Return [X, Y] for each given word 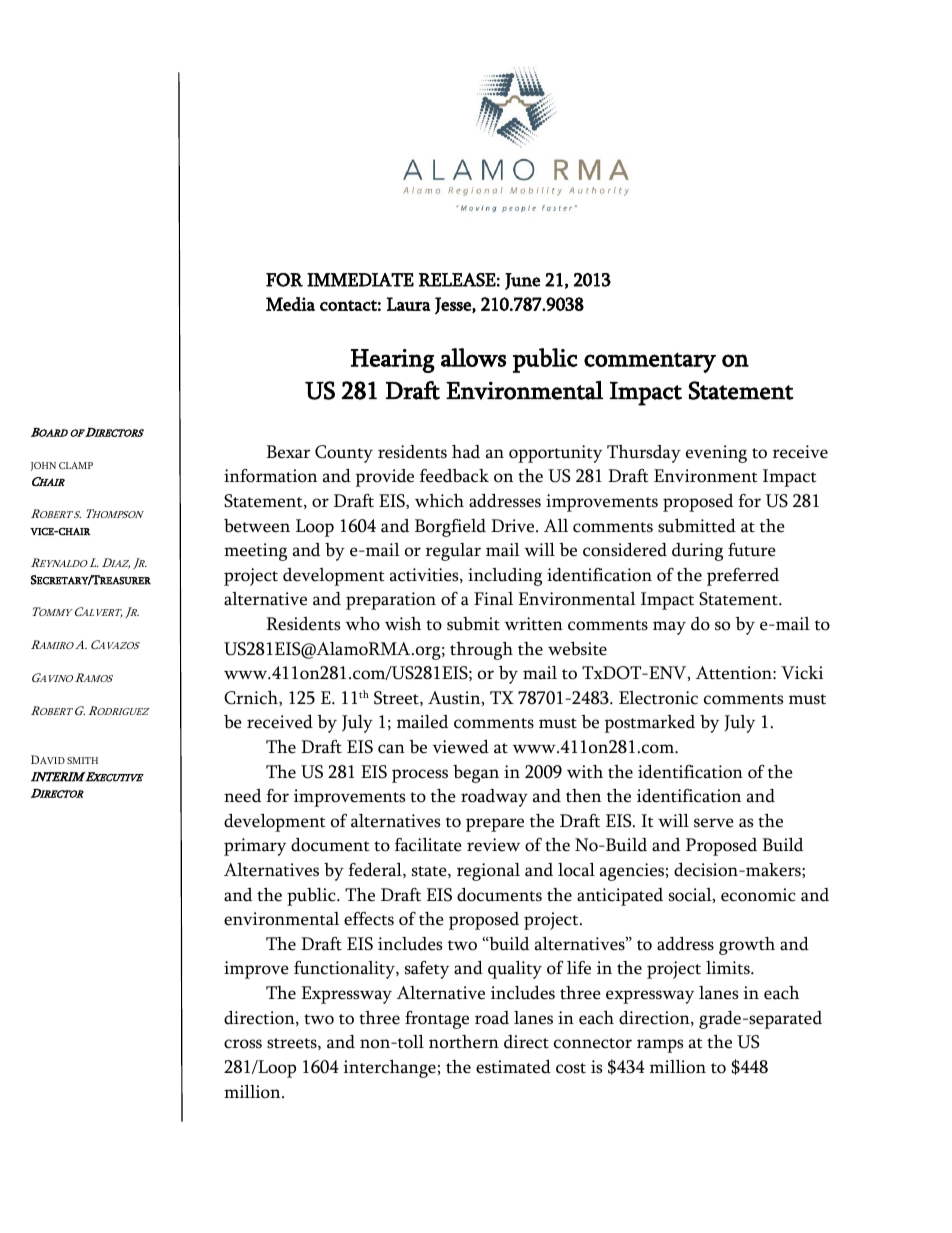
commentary [650, 362]
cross [243, 1044]
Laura [409, 304]
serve [714, 823]
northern [464, 1042]
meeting [255, 552]
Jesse [454, 305]
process [420, 776]
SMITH [82, 760]
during [697, 552]
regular [453, 552]
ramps [660, 1046]
